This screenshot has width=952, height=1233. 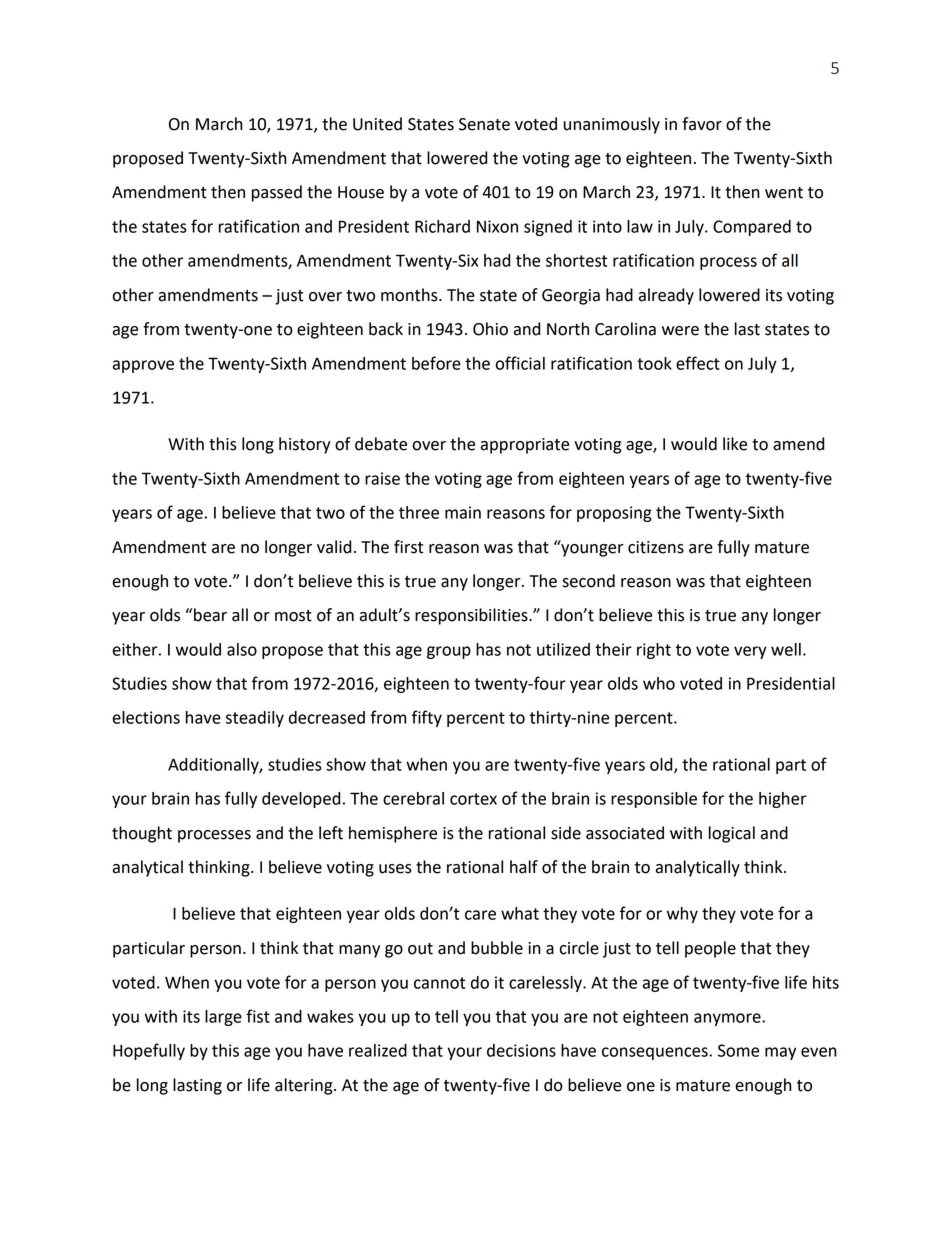 What do you see at coordinates (484, 124) in the screenshot?
I see `Senate` at bounding box center [484, 124].
